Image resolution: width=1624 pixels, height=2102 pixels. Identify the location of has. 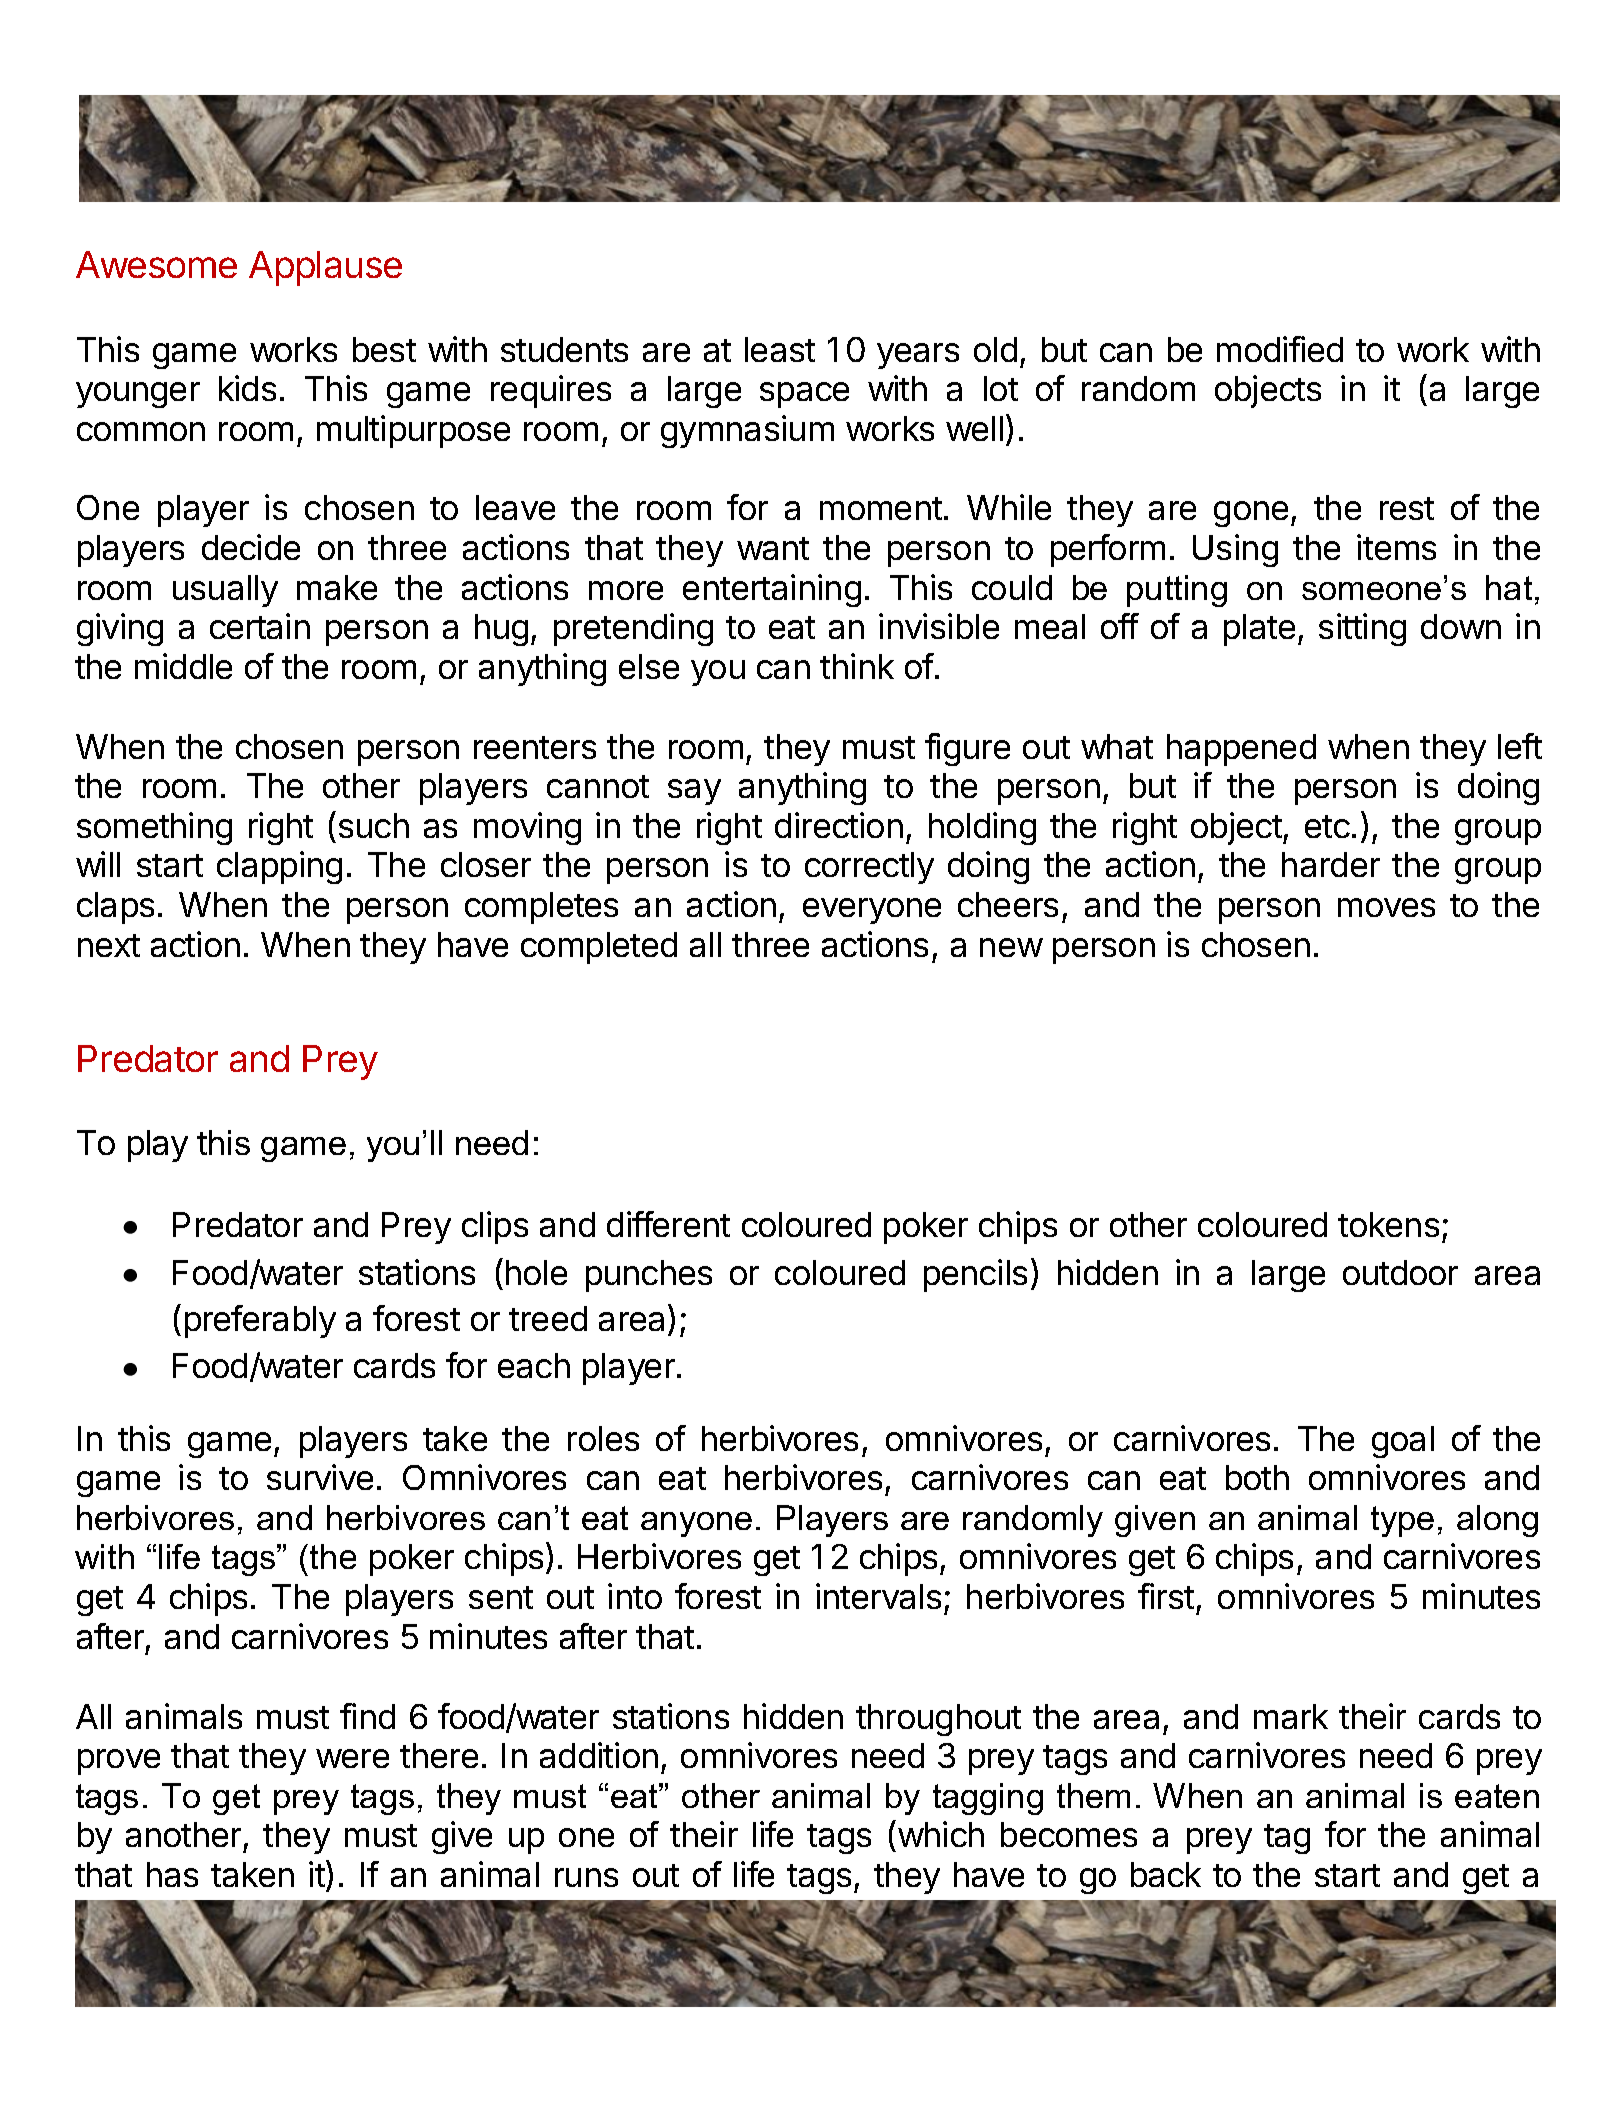
(172, 1874).
